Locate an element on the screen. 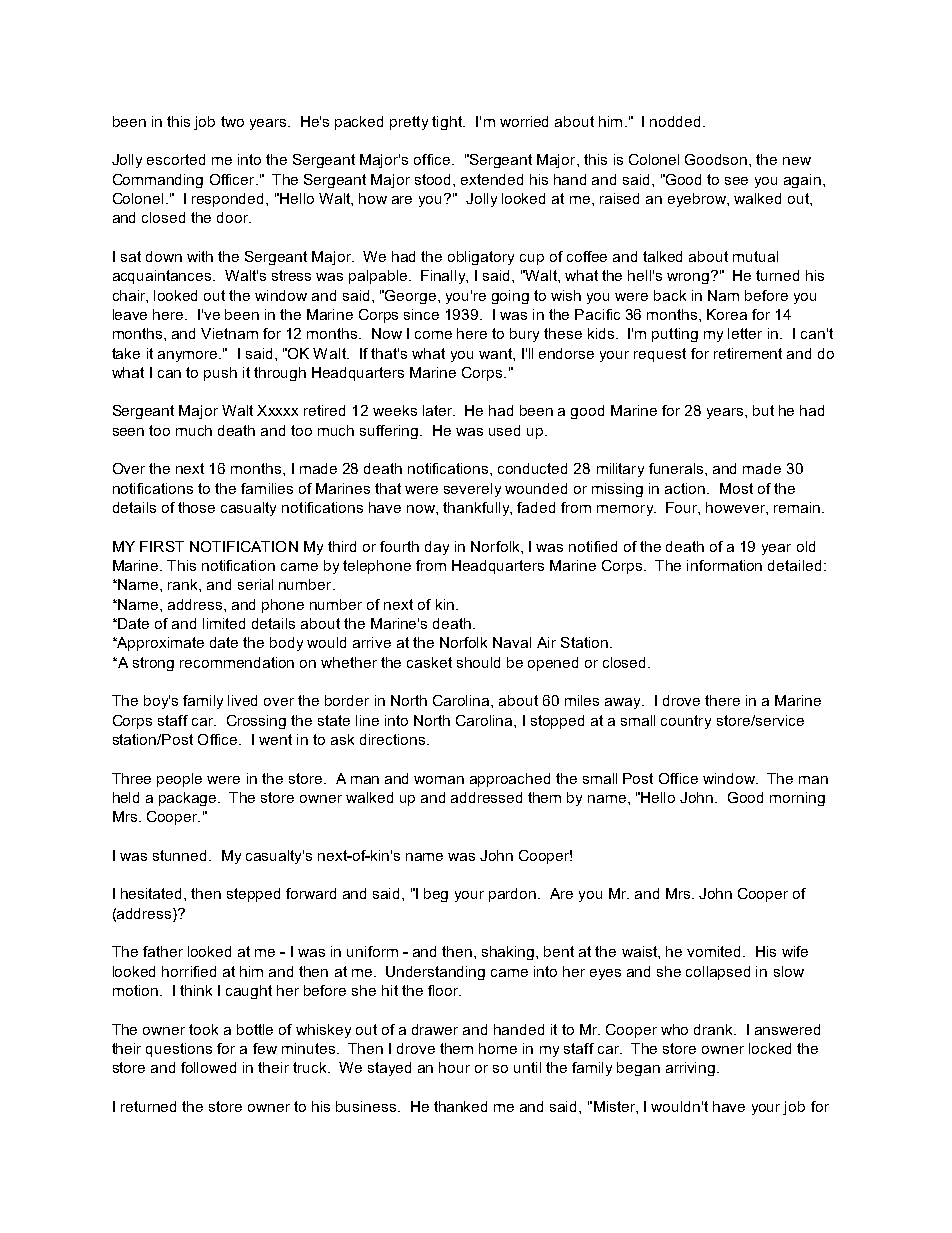 The width and height of the screenshot is (952, 1233). nodded is located at coordinates (675, 121).
